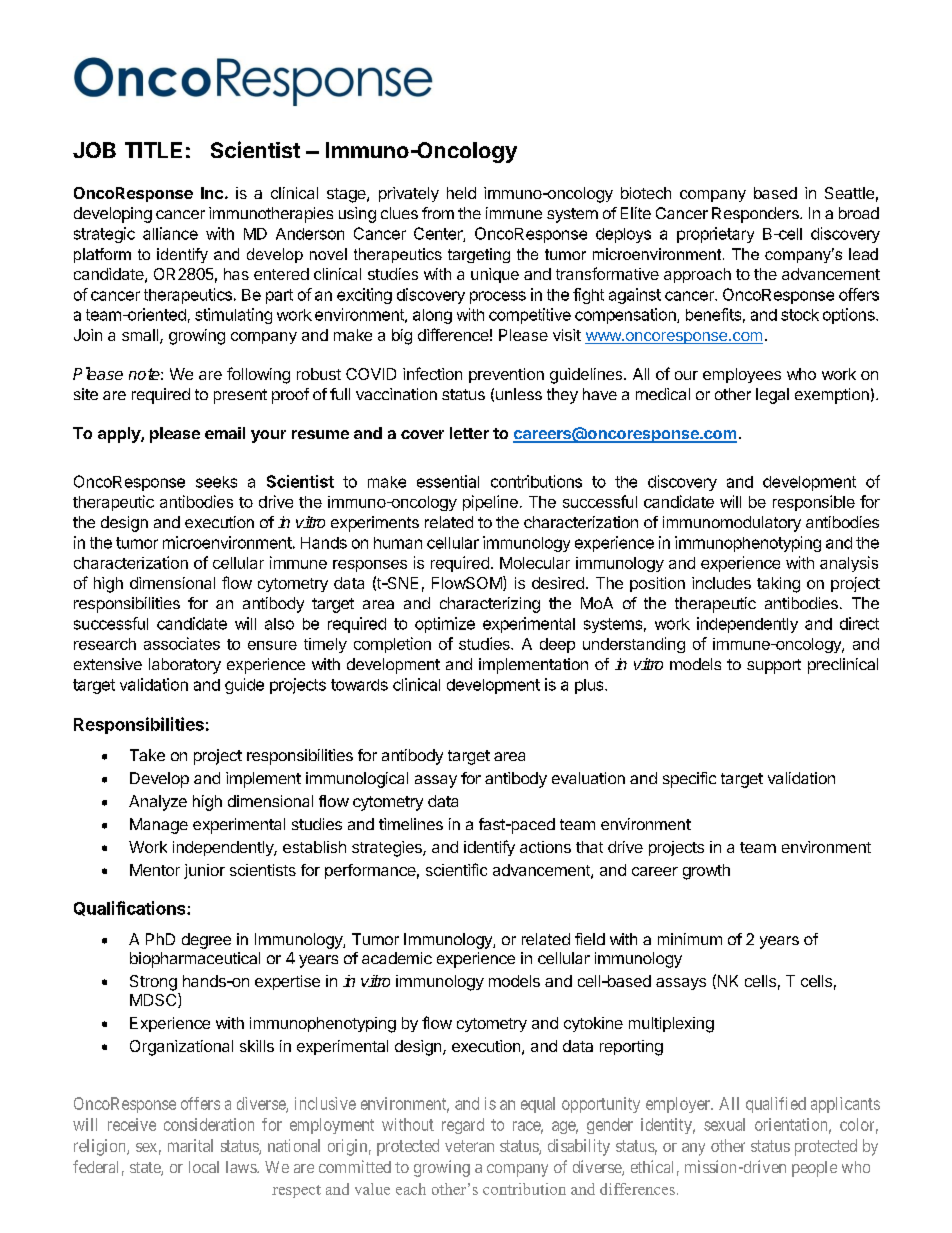 The width and height of the image is (952, 1233). Describe the element at coordinates (456, 869) in the image. I see `scientific` at that location.
